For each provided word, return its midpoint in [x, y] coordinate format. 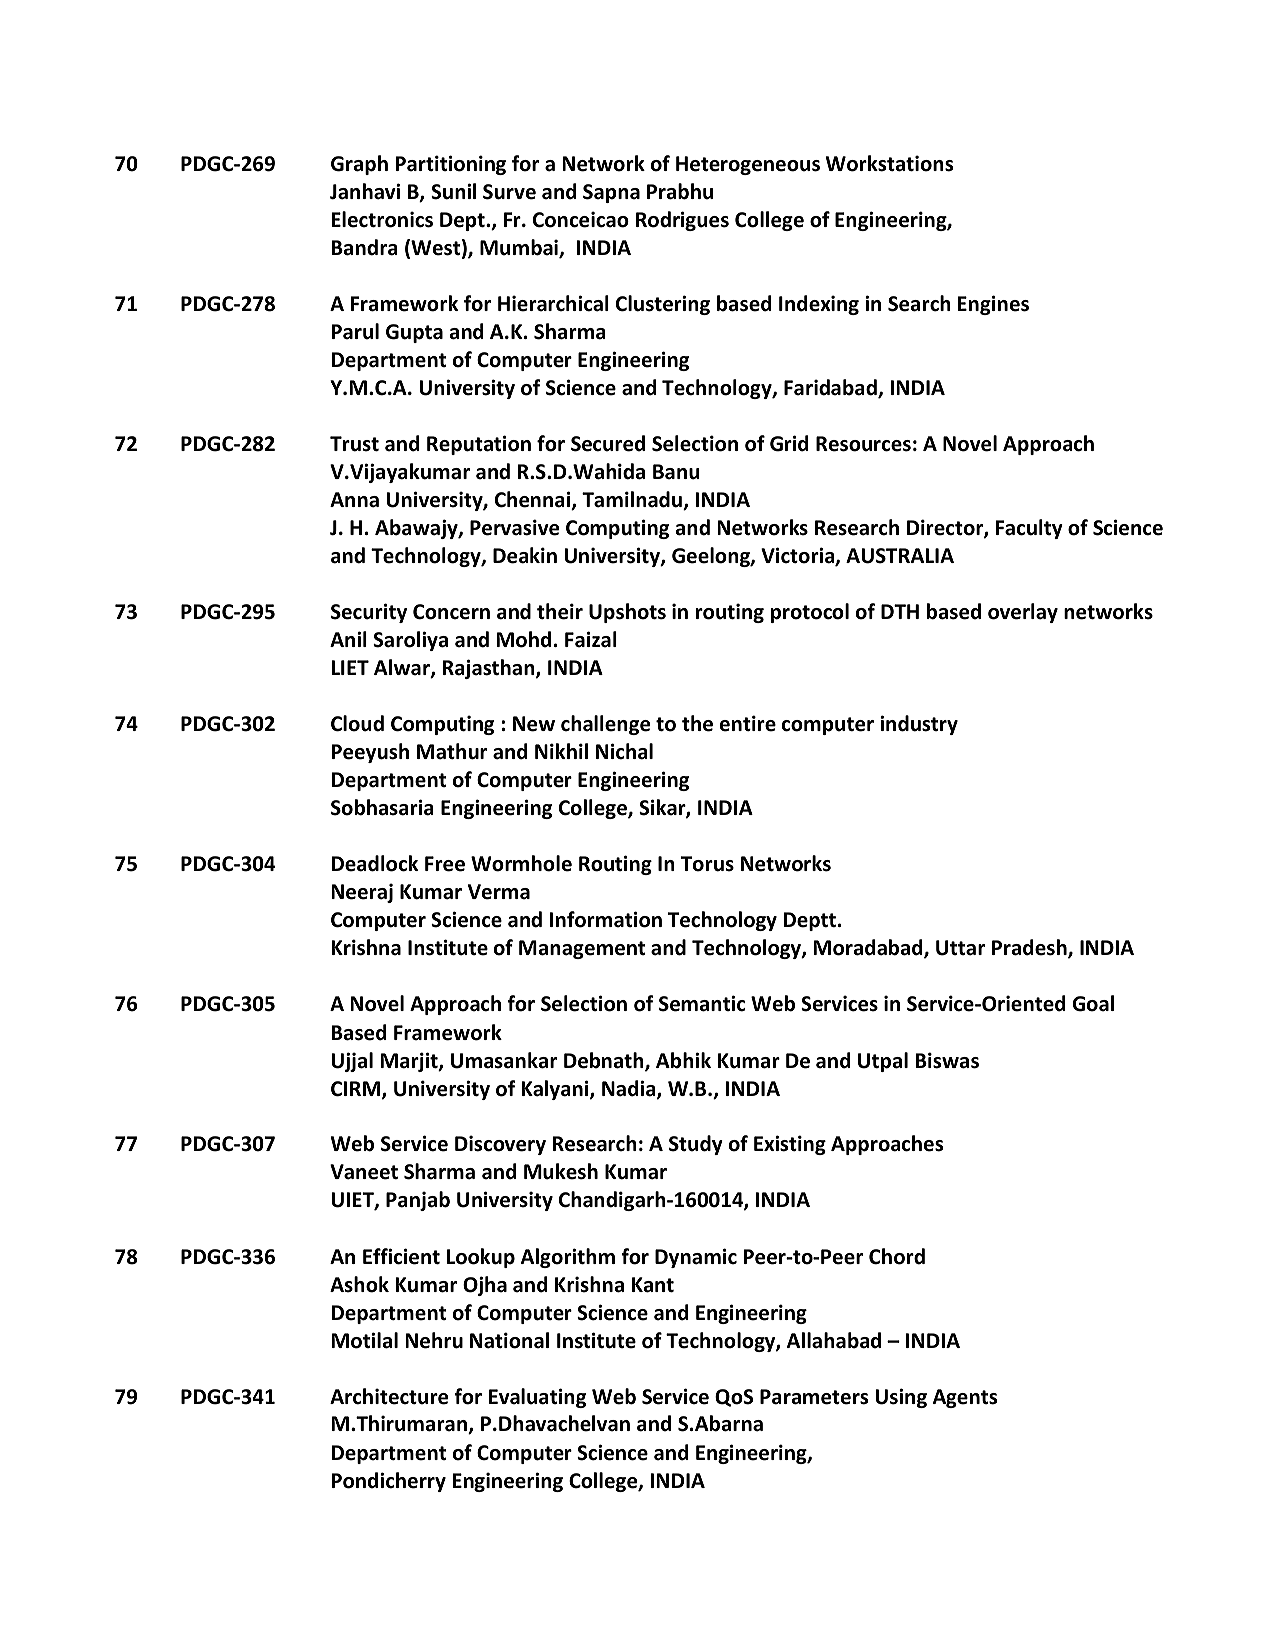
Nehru [434, 1340]
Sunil [453, 191]
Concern [451, 612]
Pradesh [1030, 949]
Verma [499, 892]
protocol [810, 613]
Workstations [889, 163]
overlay [1023, 613]
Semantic [702, 1003]
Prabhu [680, 191]
